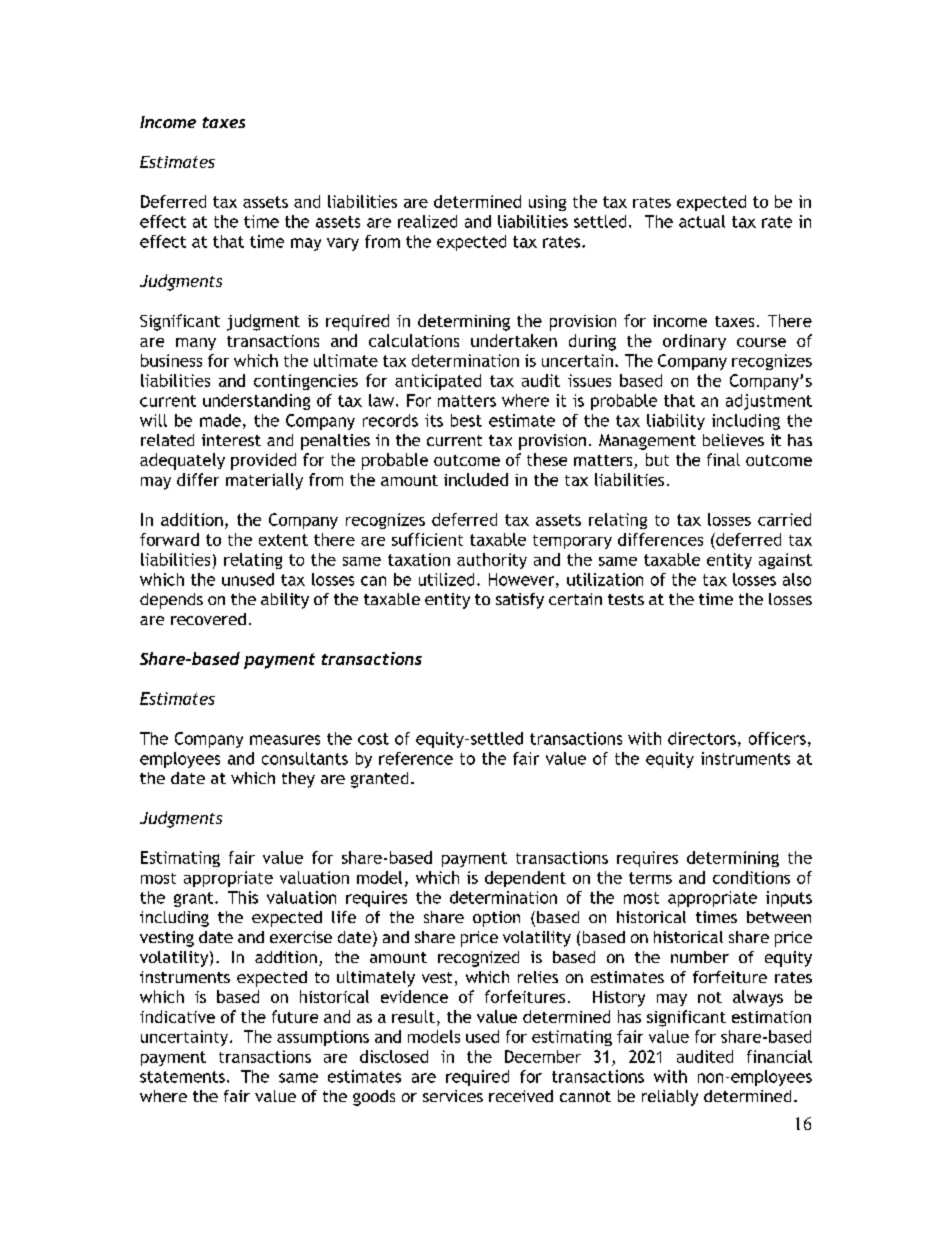 This screenshot has height=1233, width=952. What do you see at coordinates (182, 1077) in the screenshot?
I see `statements` at bounding box center [182, 1077].
